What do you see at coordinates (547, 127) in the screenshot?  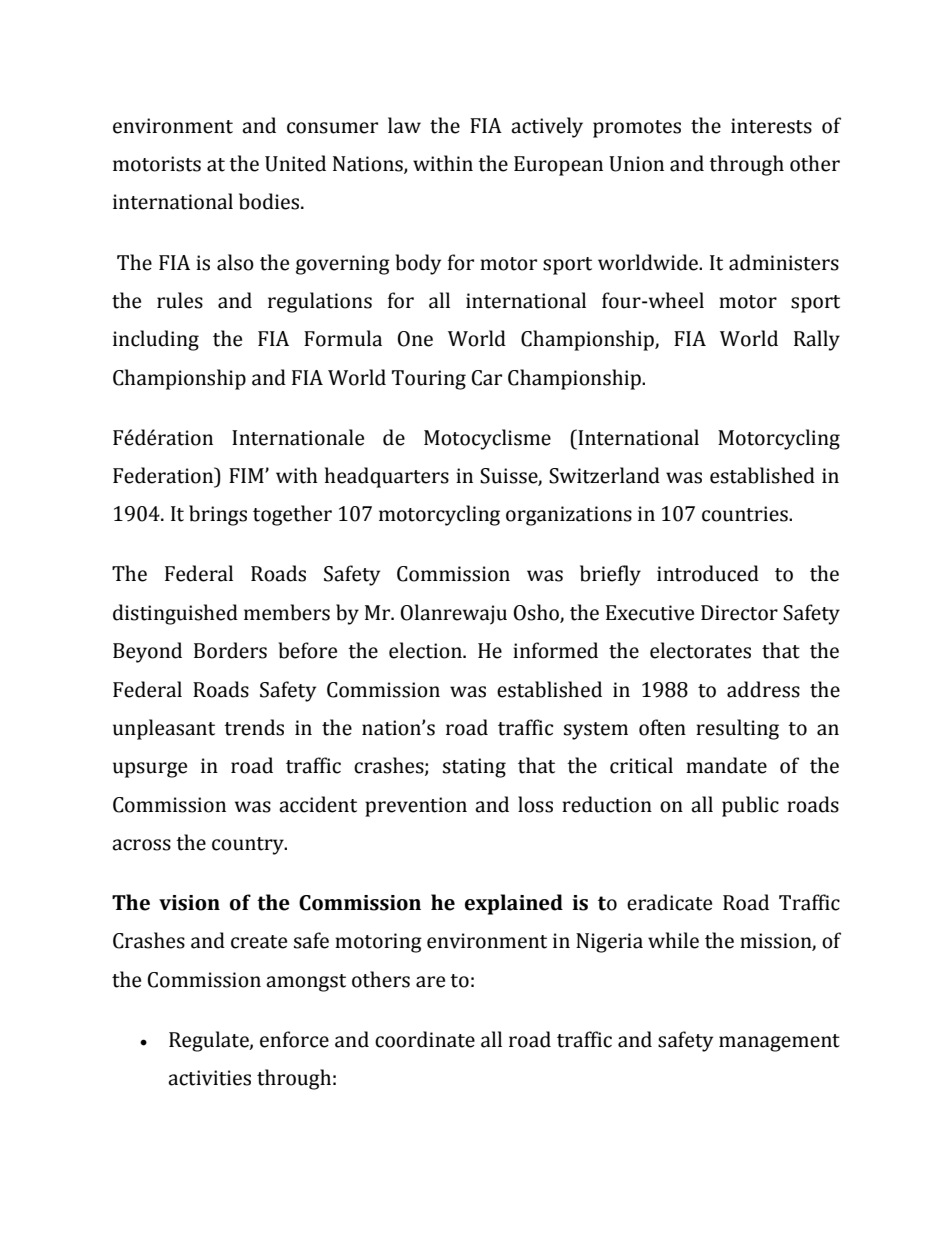 I see `actively` at bounding box center [547, 127].
